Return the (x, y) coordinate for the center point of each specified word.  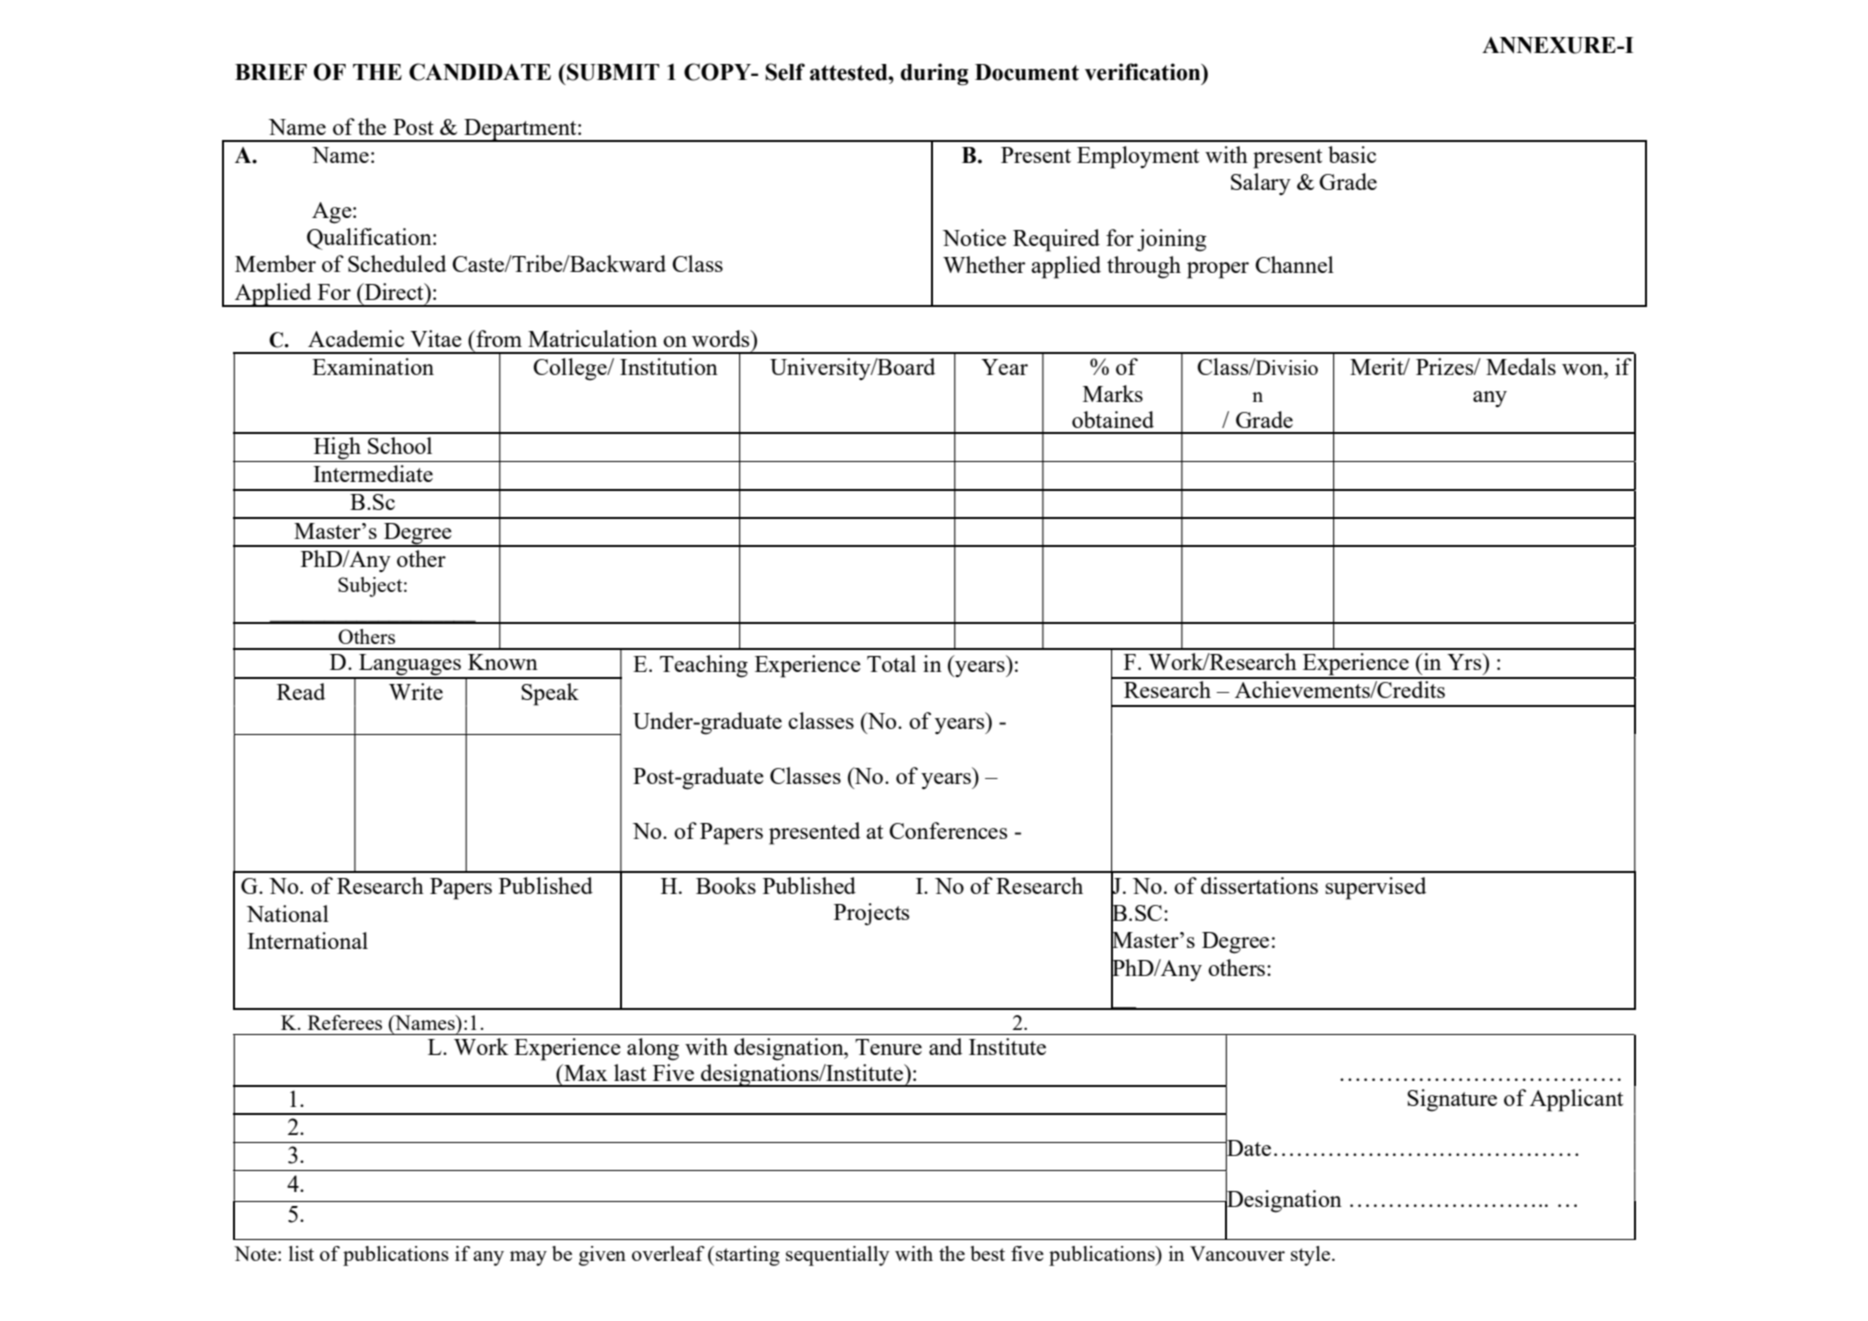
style (1310, 1256)
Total (891, 663)
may (528, 1258)
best (987, 1253)
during (935, 74)
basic (1352, 154)
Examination (373, 366)
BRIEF (271, 72)
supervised (1375, 888)
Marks (1113, 393)
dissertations (1259, 885)
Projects (871, 914)
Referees (345, 1022)
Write (416, 691)
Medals (1521, 366)
